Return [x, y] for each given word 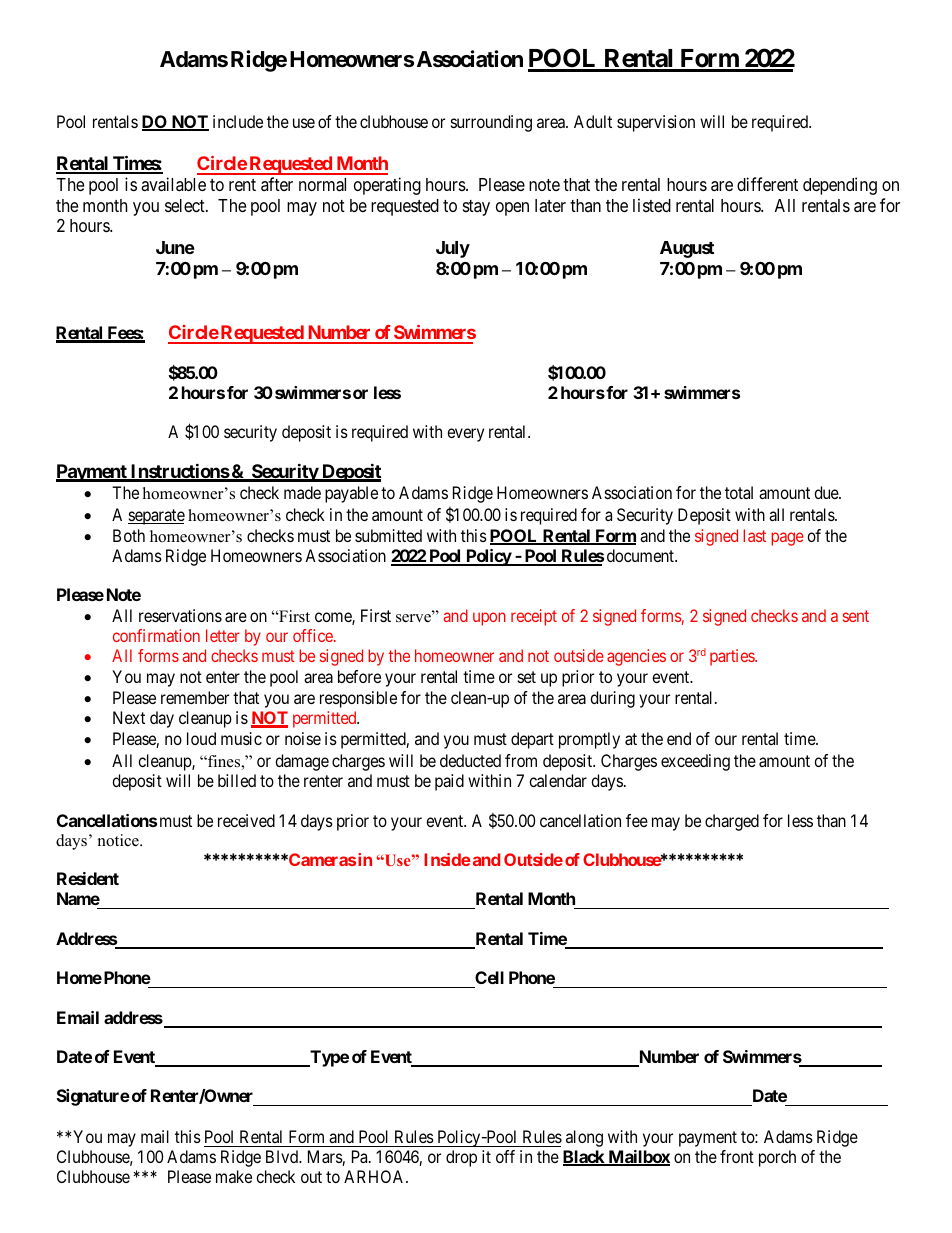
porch [777, 1158]
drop [461, 1158]
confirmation [156, 635]
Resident [88, 878]
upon [489, 619]
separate [156, 517]
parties [733, 657]
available [173, 184]
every [465, 435]
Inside [447, 859]
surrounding [491, 123]
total [739, 492]
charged [732, 822]
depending [840, 186]
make [234, 1176]
